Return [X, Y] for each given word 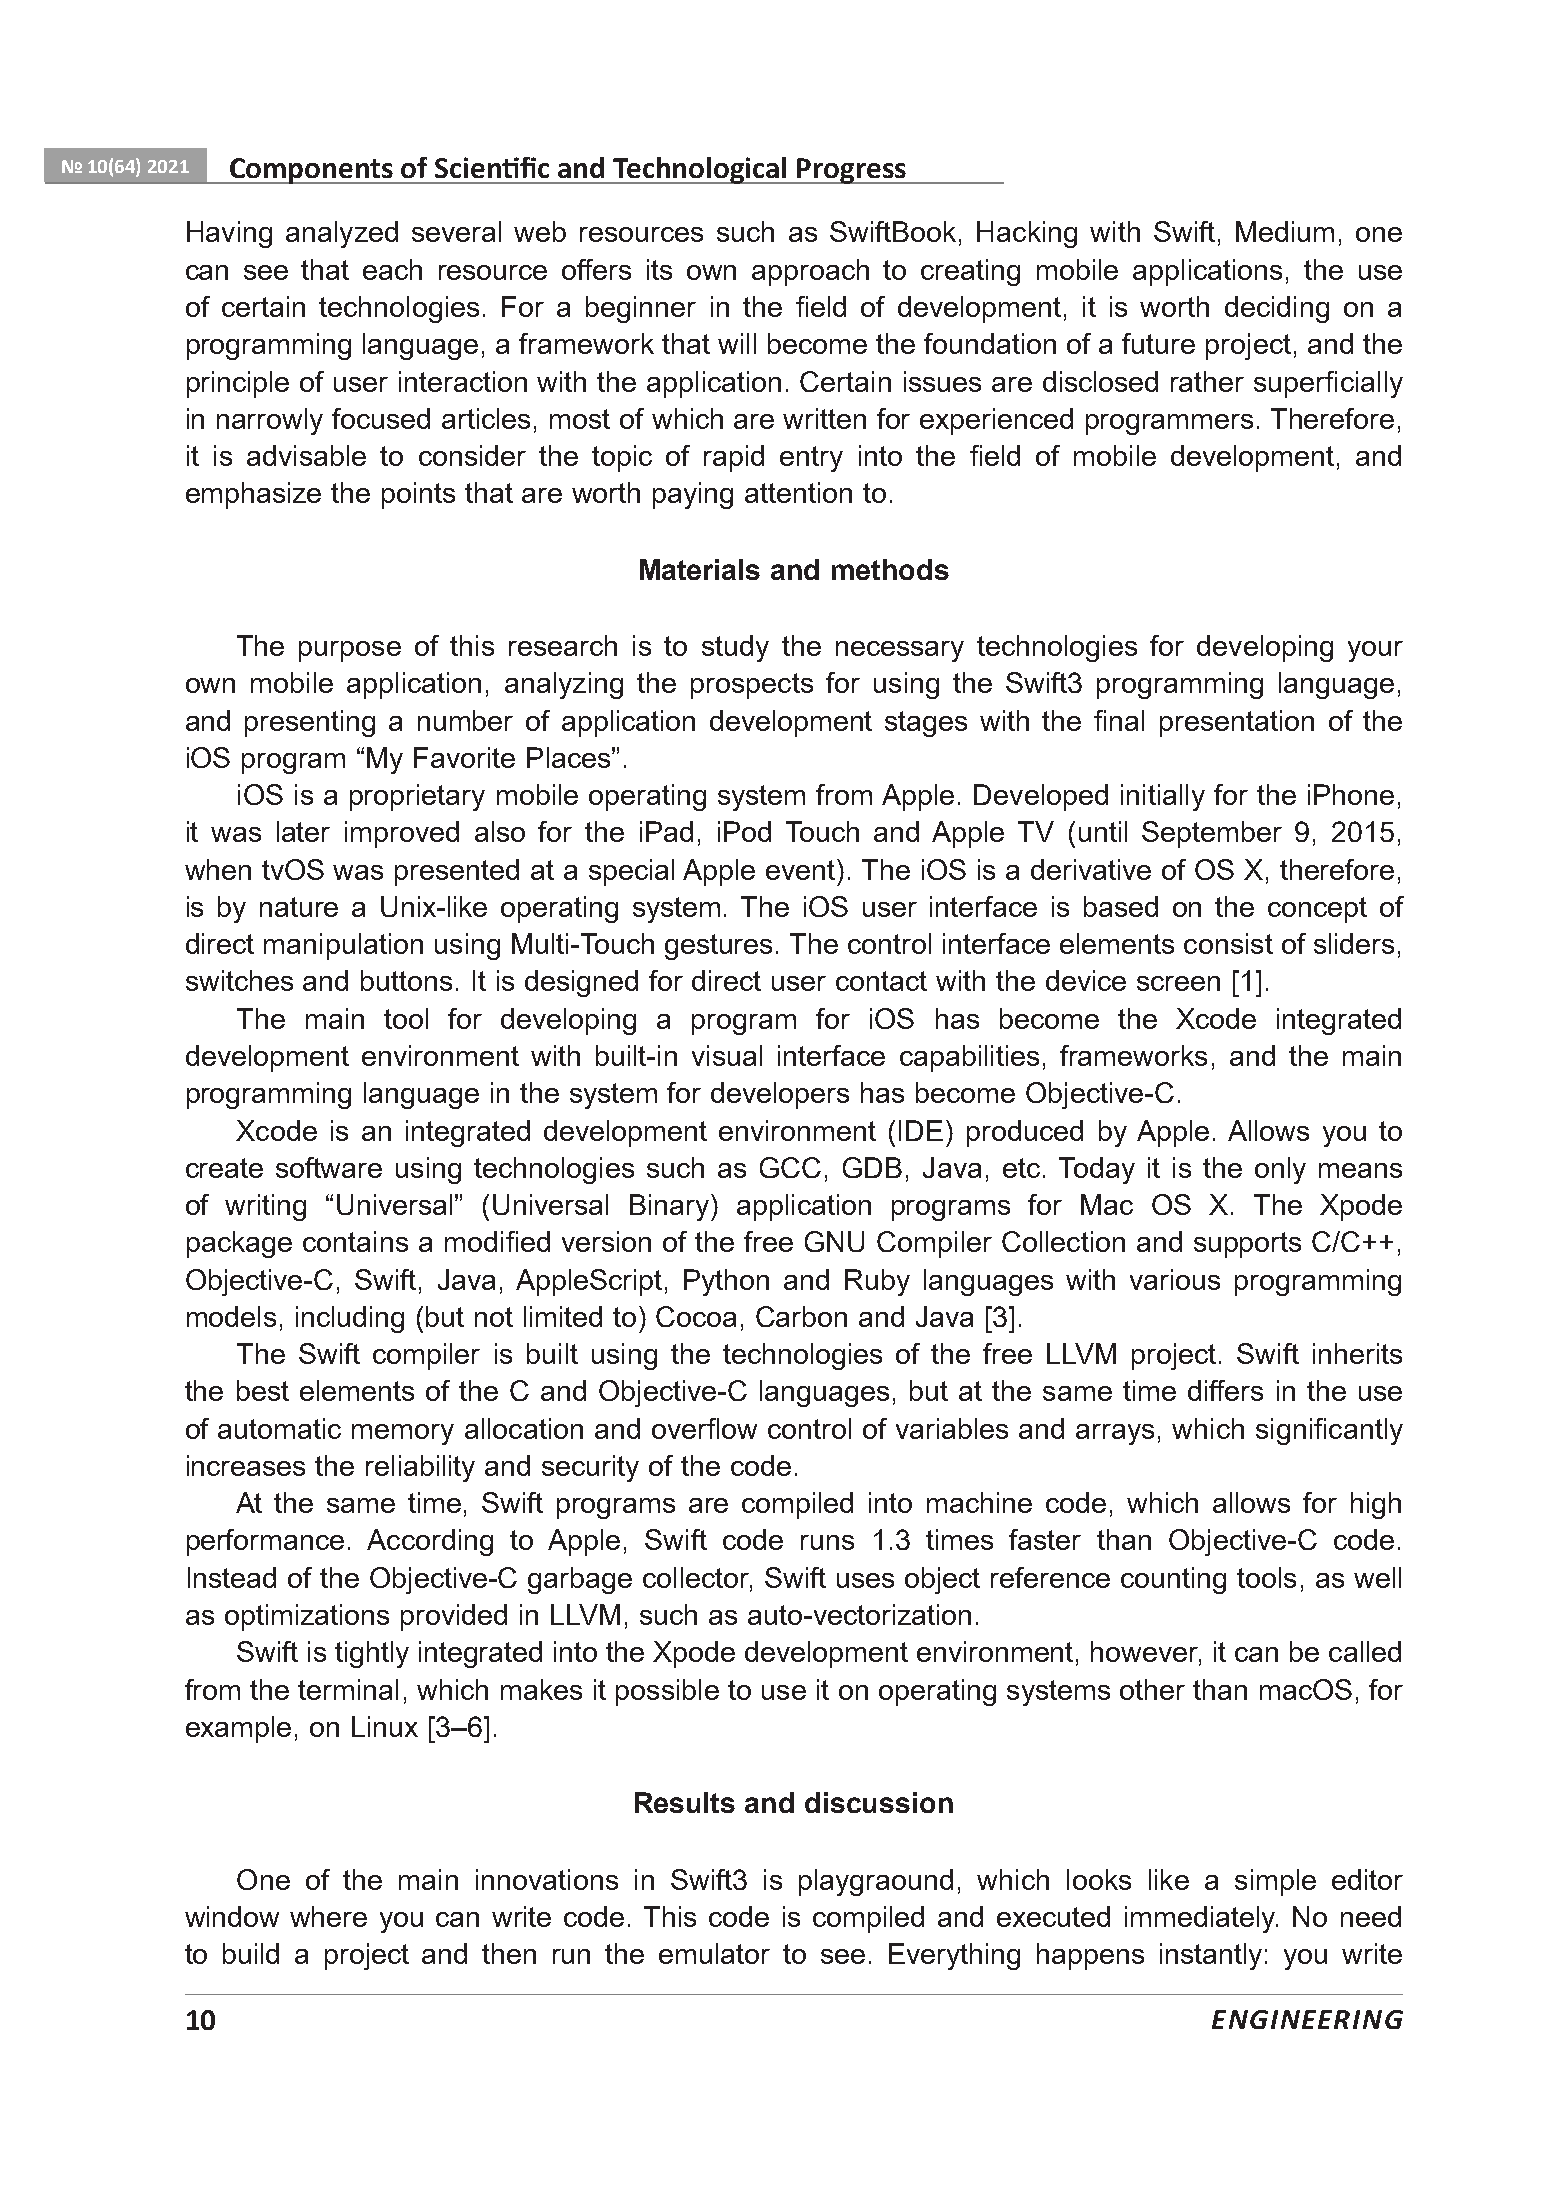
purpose [350, 651]
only [1280, 1170]
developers [780, 1095]
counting [1173, 1580]
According [430, 1542]
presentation [1237, 723]
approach [810, 272]
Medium [1285, 231]
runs [827, 1542]
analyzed [342, 234]
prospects [752, 686]
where [328, 1916]
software [329, 1167]
